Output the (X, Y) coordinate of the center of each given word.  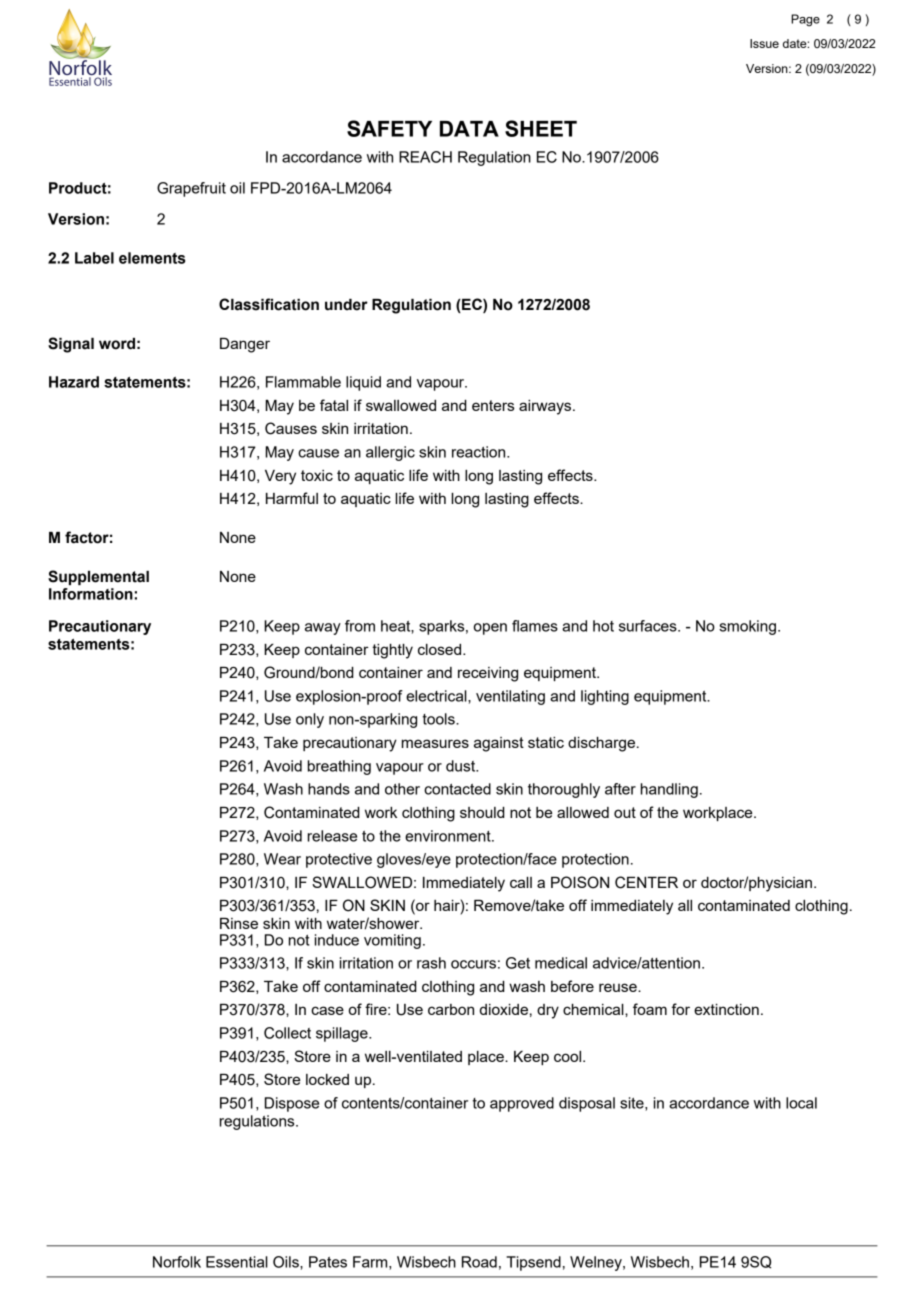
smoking (747, 627)
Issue (764, 43)
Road (479, 1262)
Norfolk (177, 1262)
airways (546, 407)
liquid (363, 383)
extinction (726, 1009)
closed (441, 649)
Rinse (239, 923)
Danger (245, 345)
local (801, 1103)
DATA (469, 129)
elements (152, 258)
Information (91, 594)
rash (431, 963)
